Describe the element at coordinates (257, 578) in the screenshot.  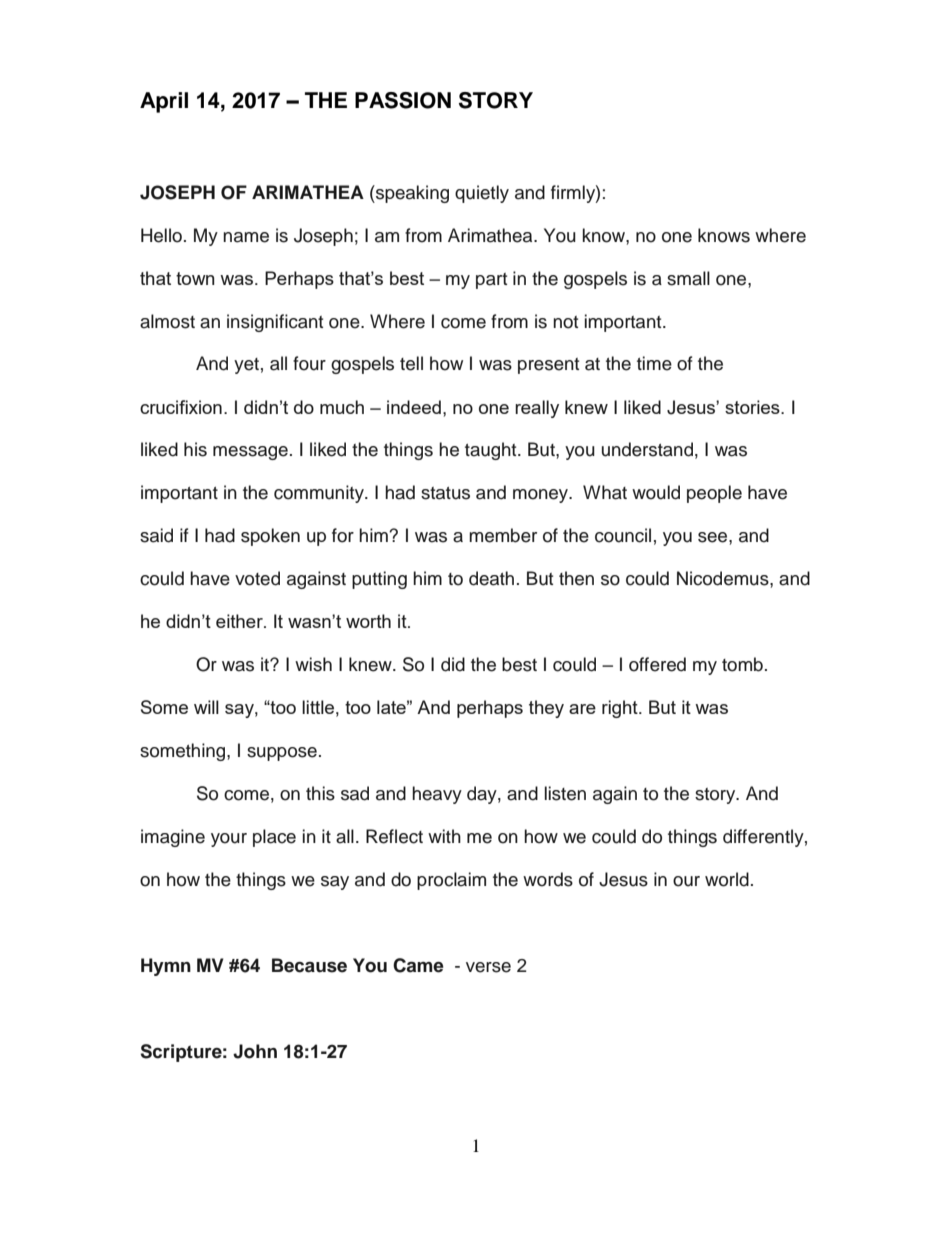
I see `voted` at that location.
